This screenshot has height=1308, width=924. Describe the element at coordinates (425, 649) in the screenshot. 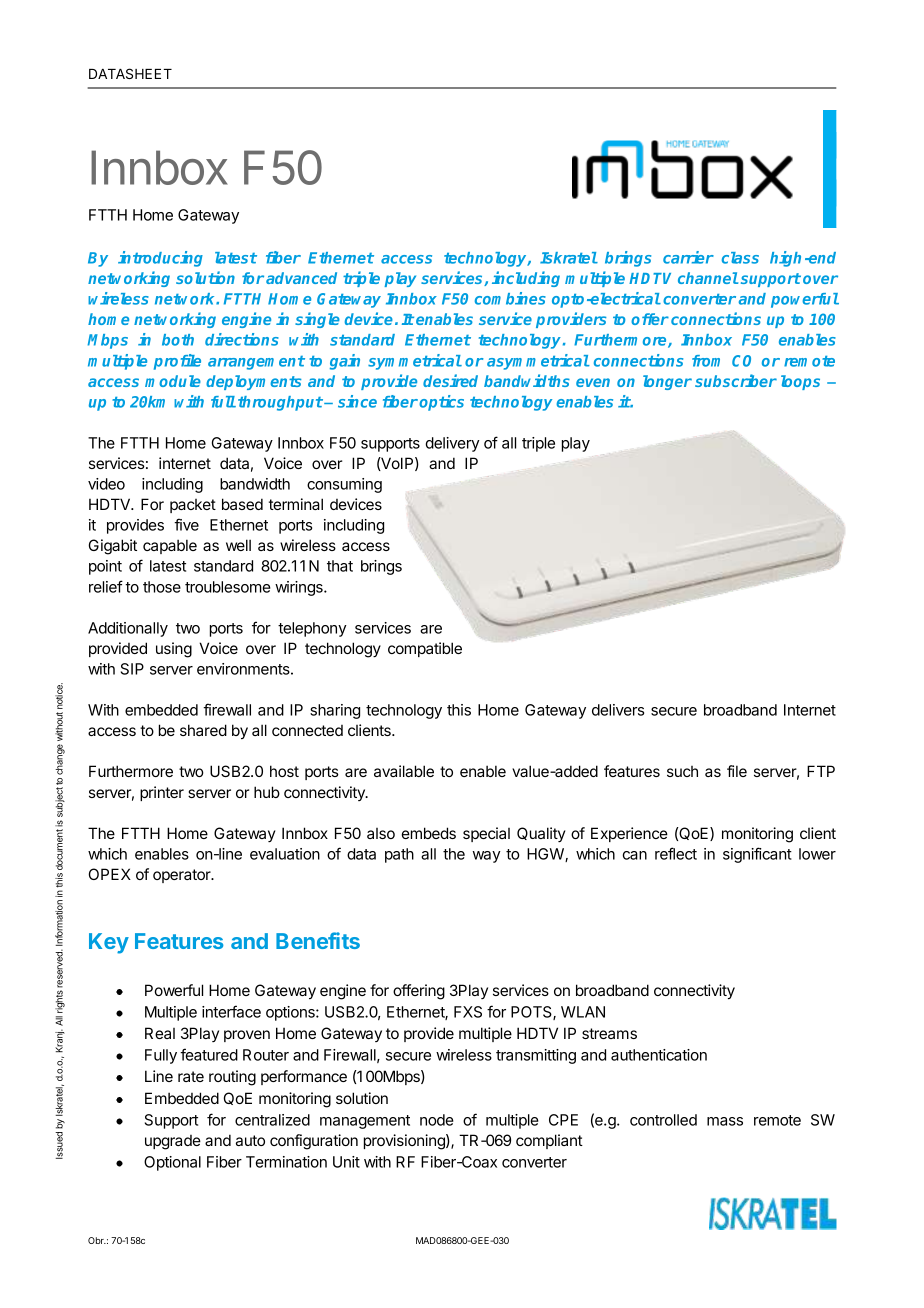

I see `compatible` at that location.
